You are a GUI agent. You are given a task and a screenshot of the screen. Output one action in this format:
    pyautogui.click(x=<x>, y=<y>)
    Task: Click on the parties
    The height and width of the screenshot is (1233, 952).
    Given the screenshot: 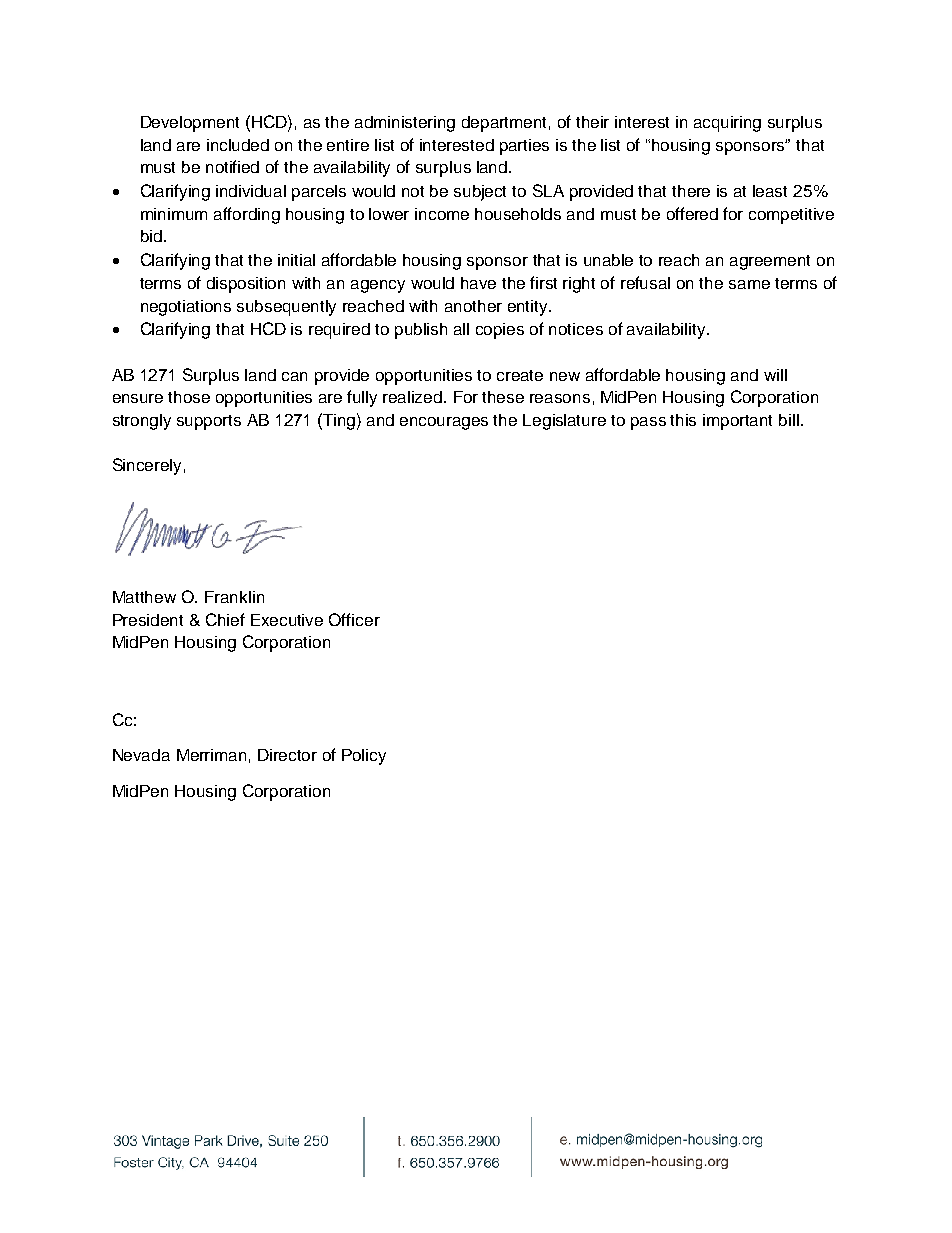 What is the action you would take?
    pyautogui.click(x=524, y=147)
